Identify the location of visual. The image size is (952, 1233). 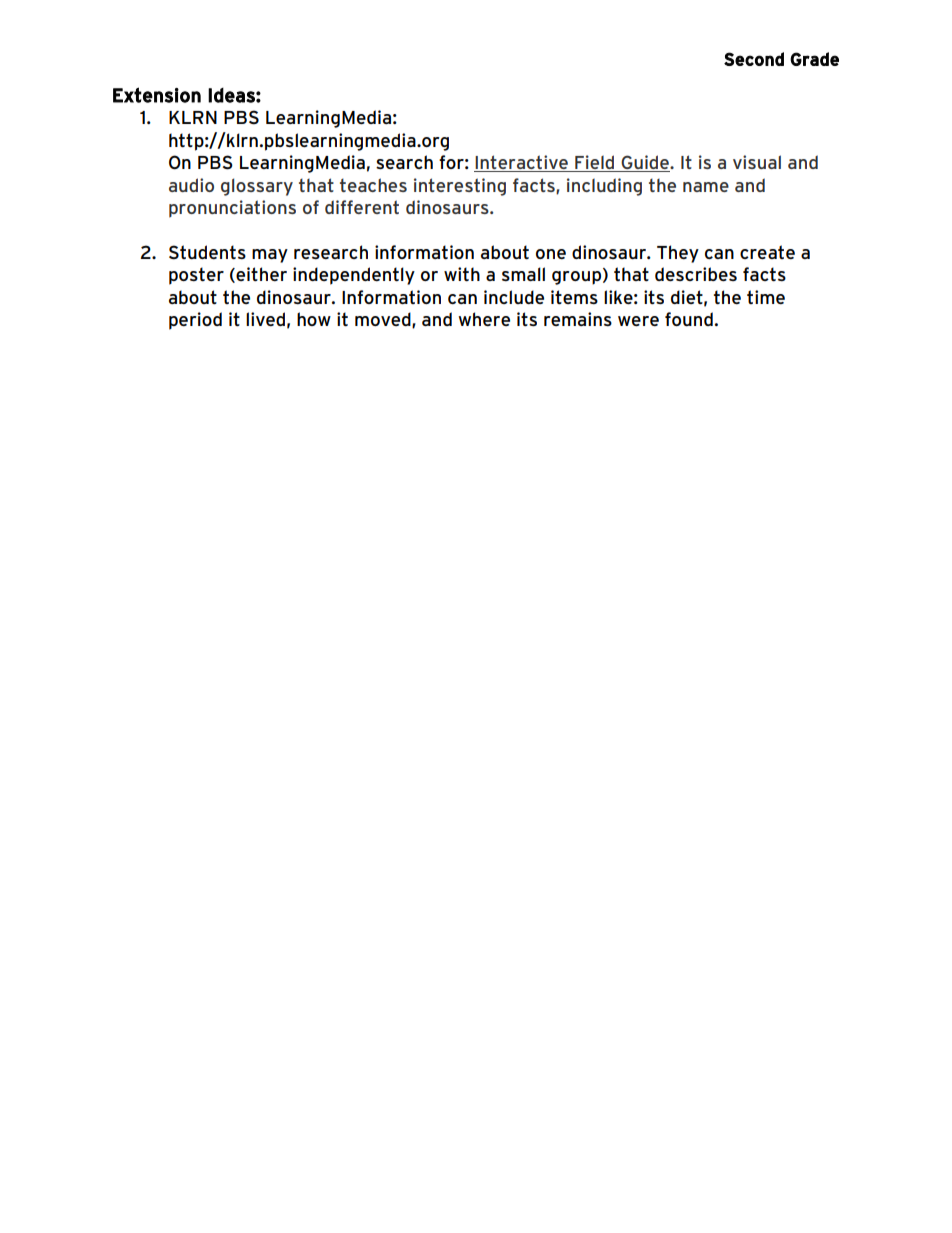
(757, 162).
